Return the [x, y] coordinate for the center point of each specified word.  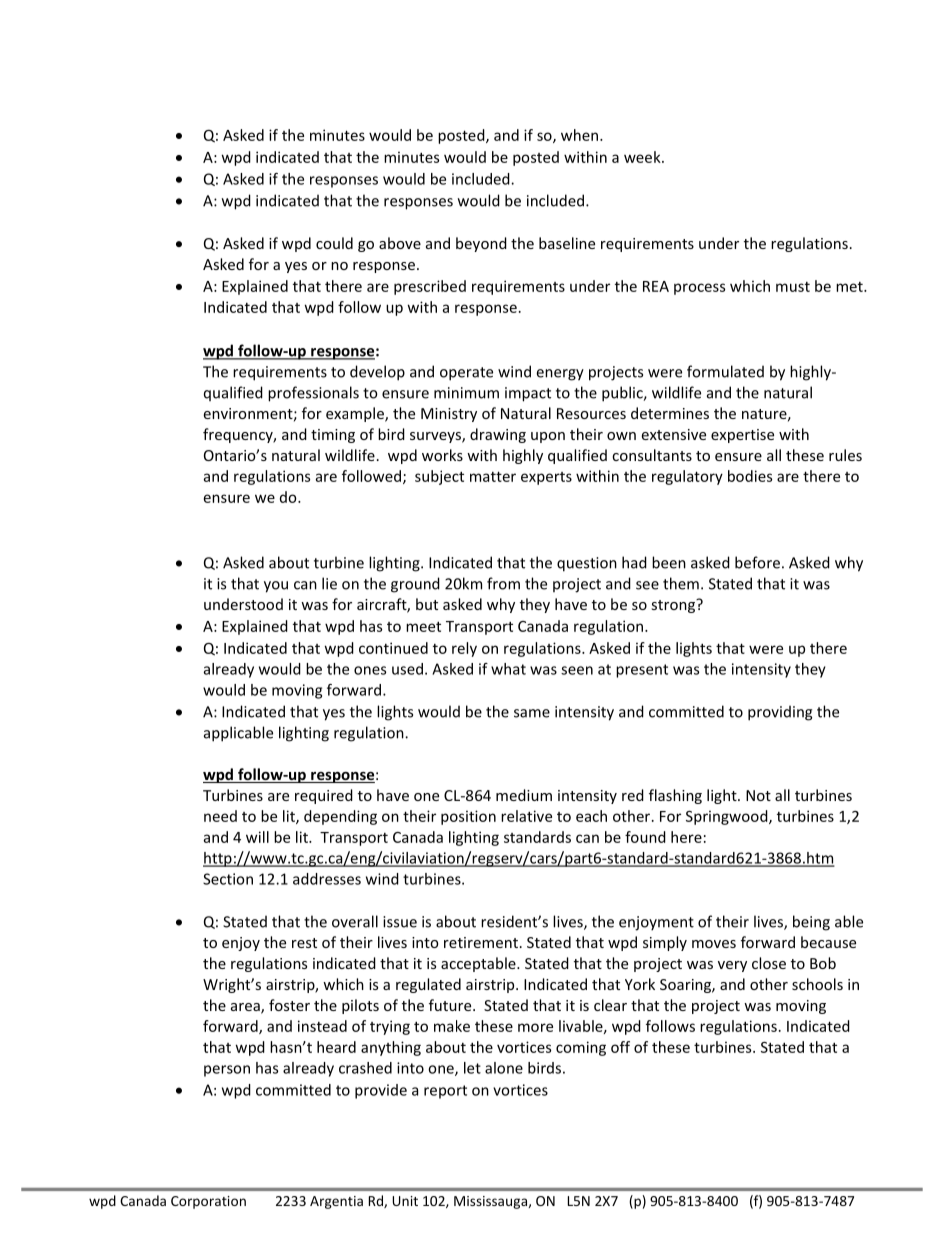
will [257, 837]
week [643, 157]
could [334, 243]
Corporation [208, 1202]
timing [333, 436]
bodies [750, 476]
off [620, 1047]
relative [526, 816]
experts [546, 478]
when [579, 135]
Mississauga [490, 1202]
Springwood [728, 817]
